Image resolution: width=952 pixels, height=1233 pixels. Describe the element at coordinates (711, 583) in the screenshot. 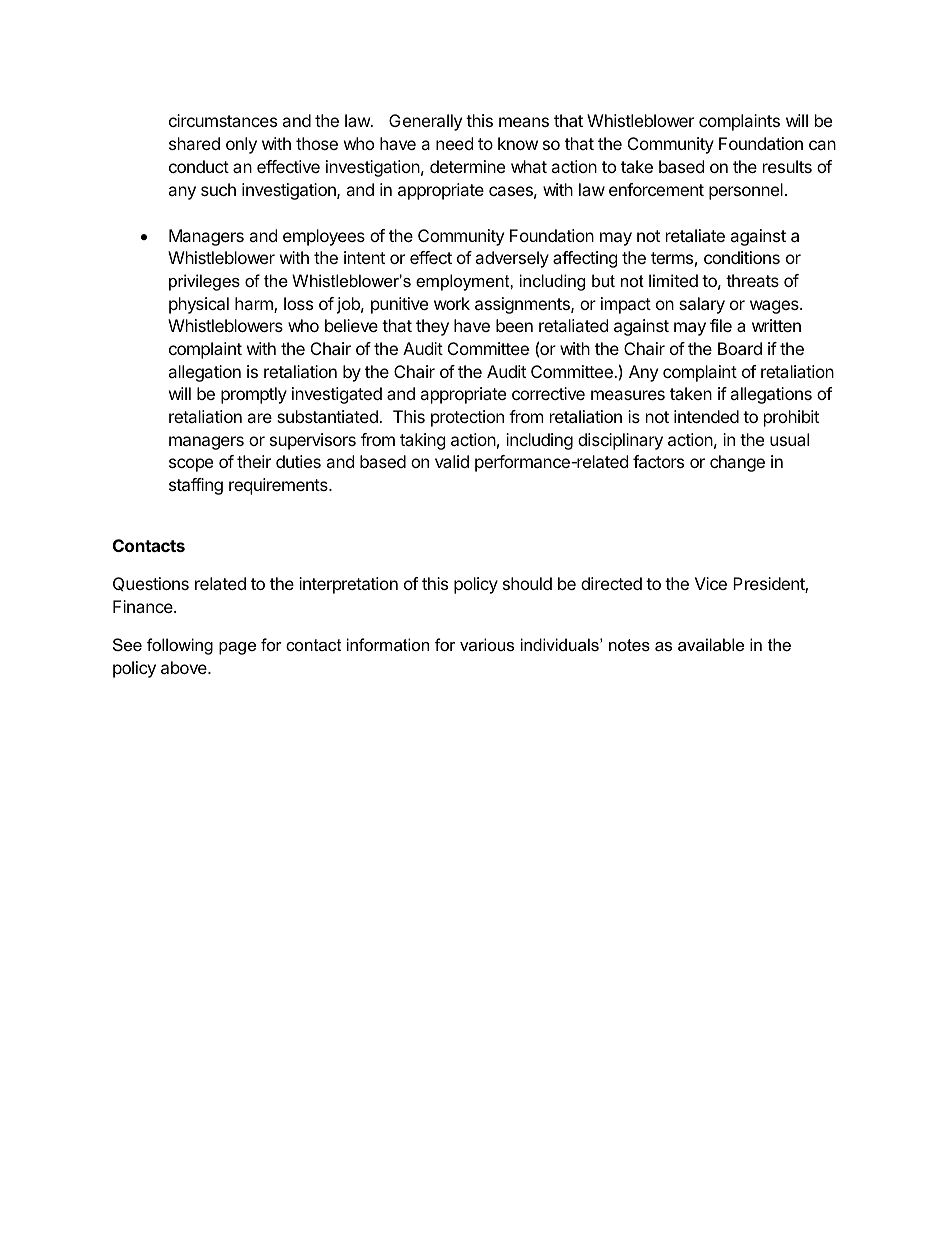

I see `Vice` at that location.
